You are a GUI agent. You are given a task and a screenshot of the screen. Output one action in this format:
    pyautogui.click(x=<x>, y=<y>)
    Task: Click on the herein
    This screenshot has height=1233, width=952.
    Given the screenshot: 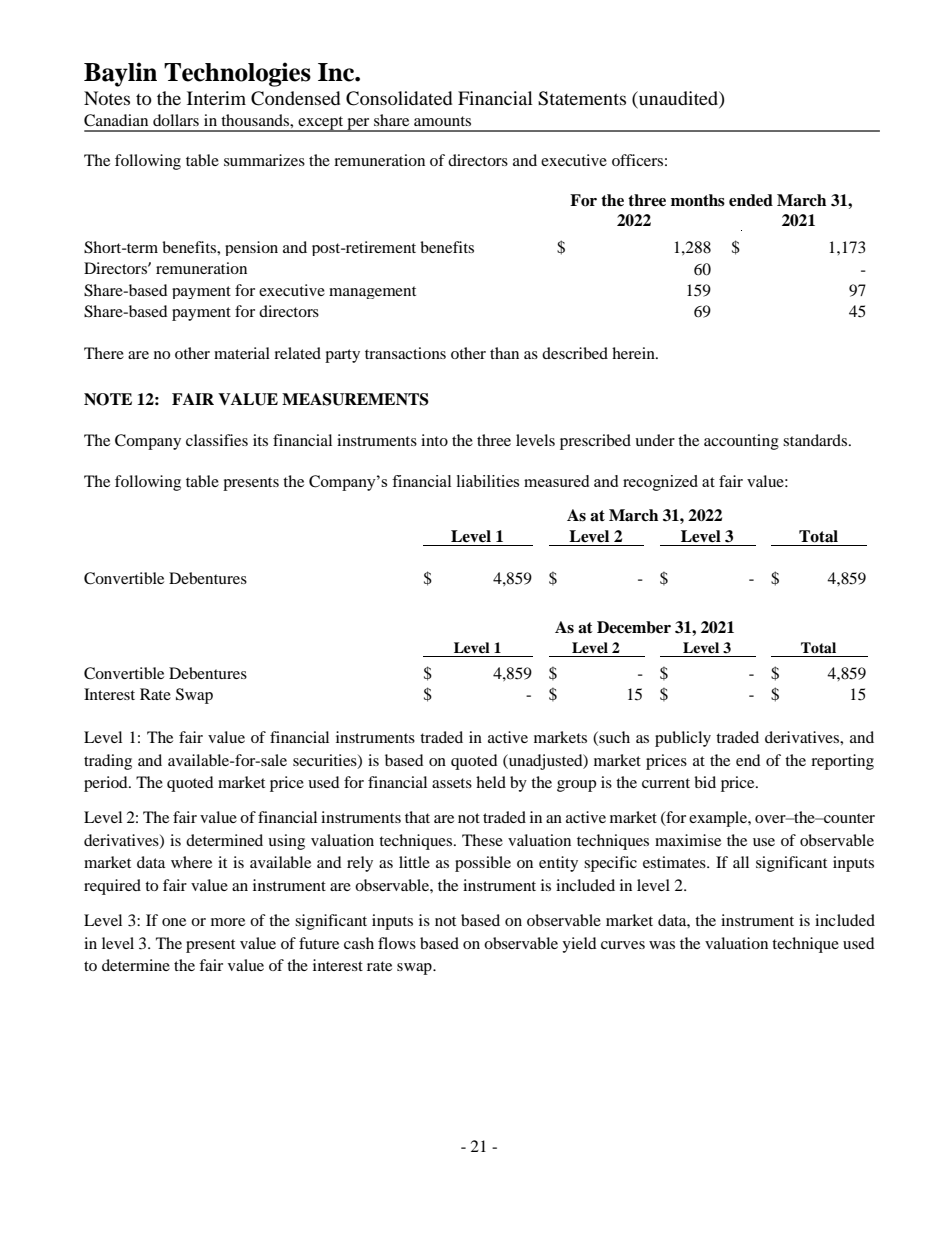 What is the action you would take?
    pyautogui.click(x=634, y=353)
